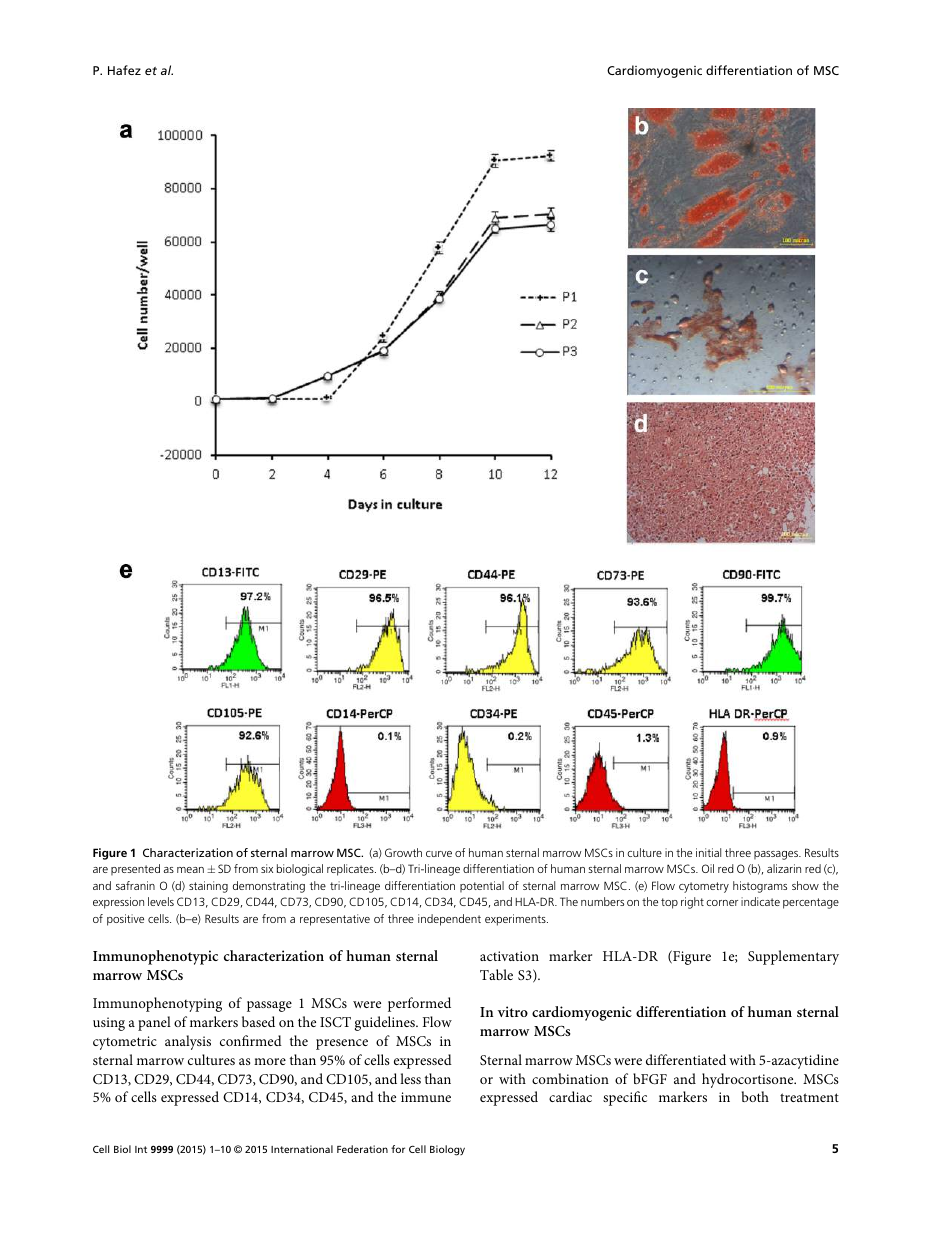 The height and width of the document is (1233, 952). I want to click on curve, so click(439, 854).
